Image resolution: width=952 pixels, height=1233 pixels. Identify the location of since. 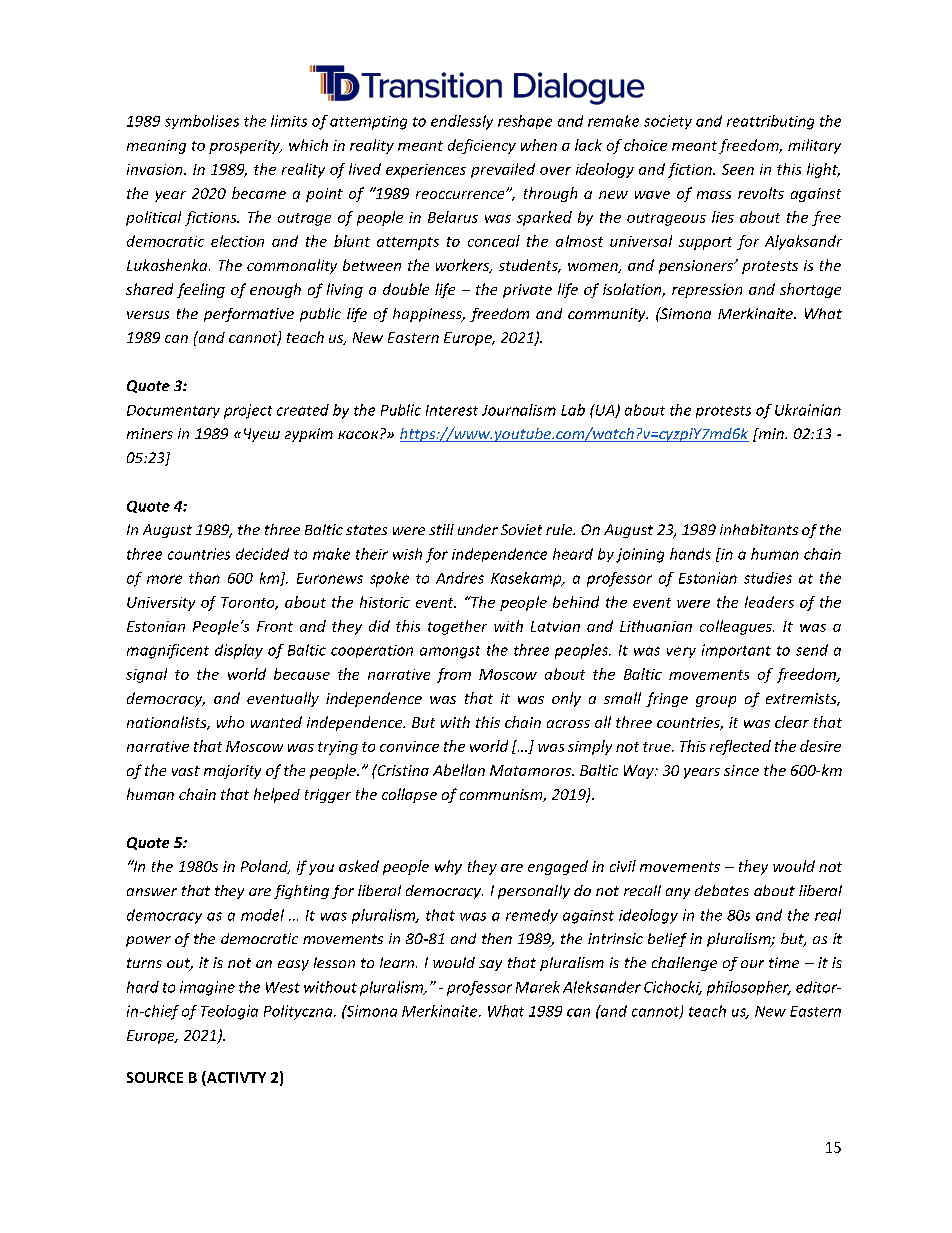
(741, 770).
